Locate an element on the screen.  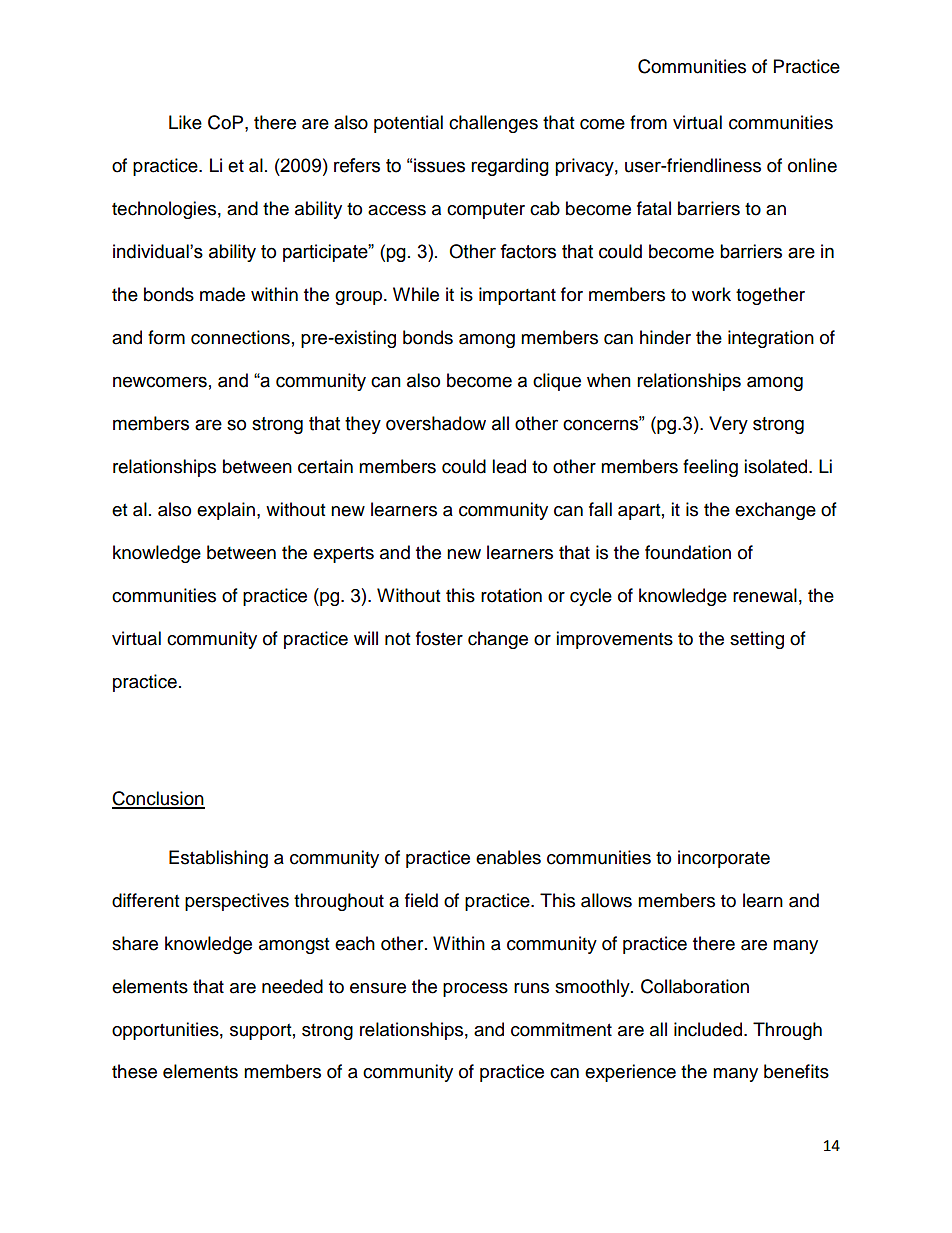
these is located at coordinates (134, 1071).
